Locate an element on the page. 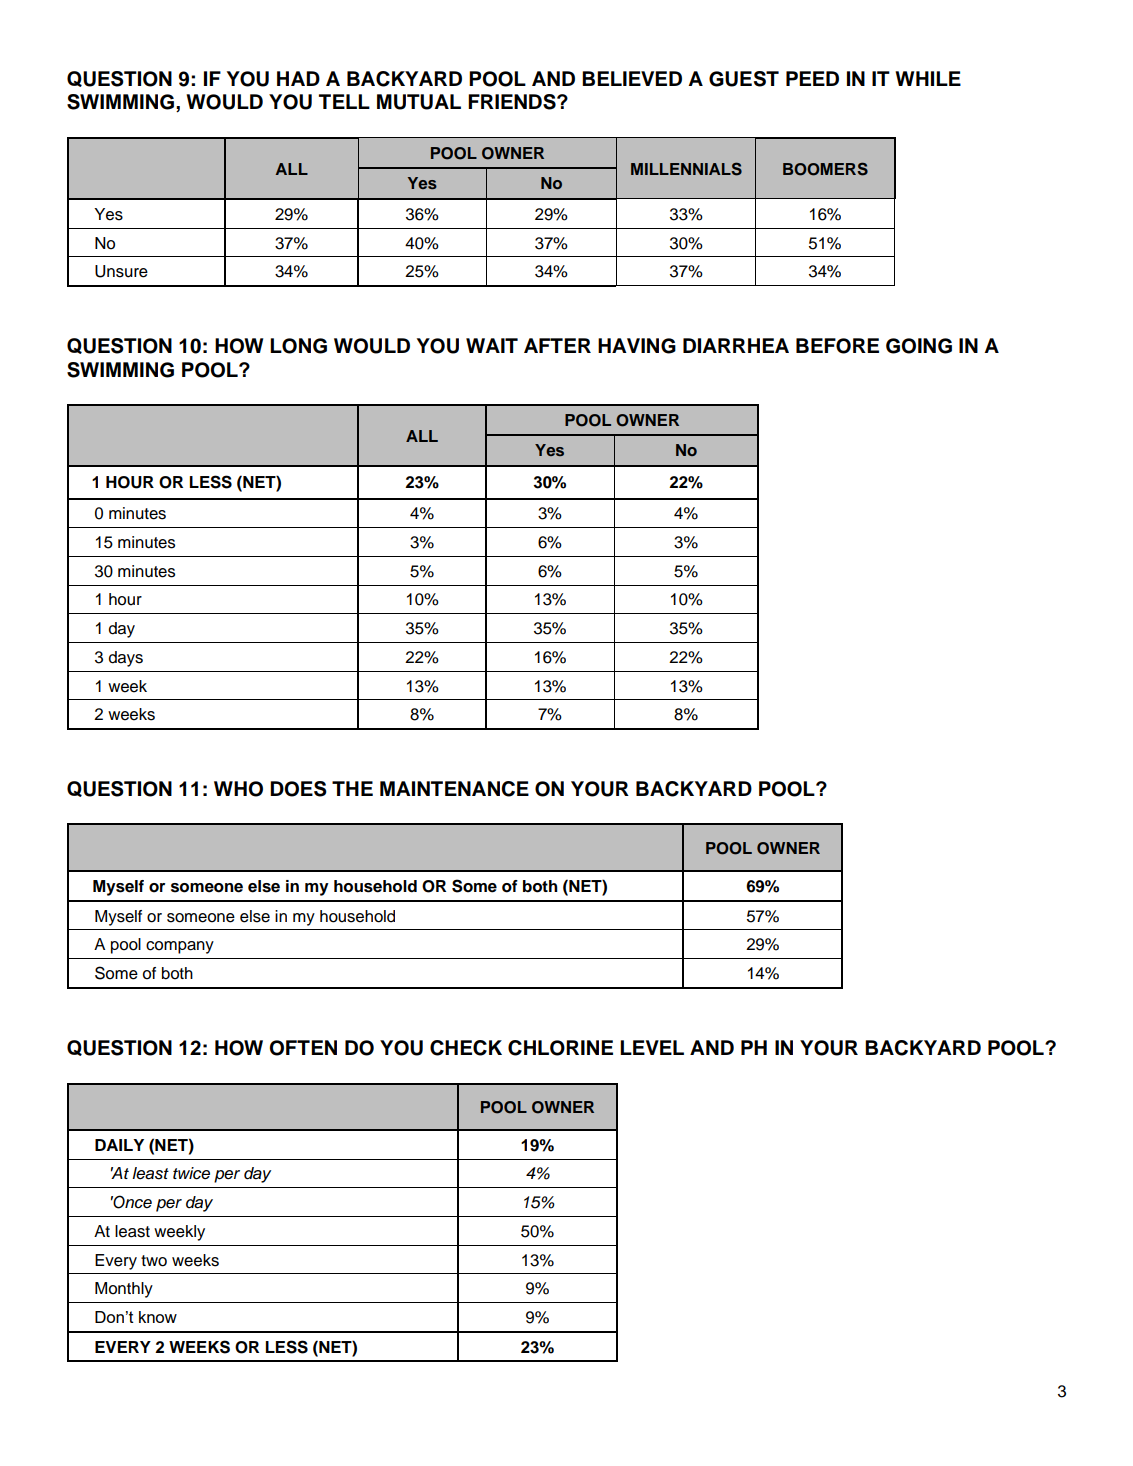 The image size is (1133, 1466). BEFORE is located at coordinates (837, 346).
